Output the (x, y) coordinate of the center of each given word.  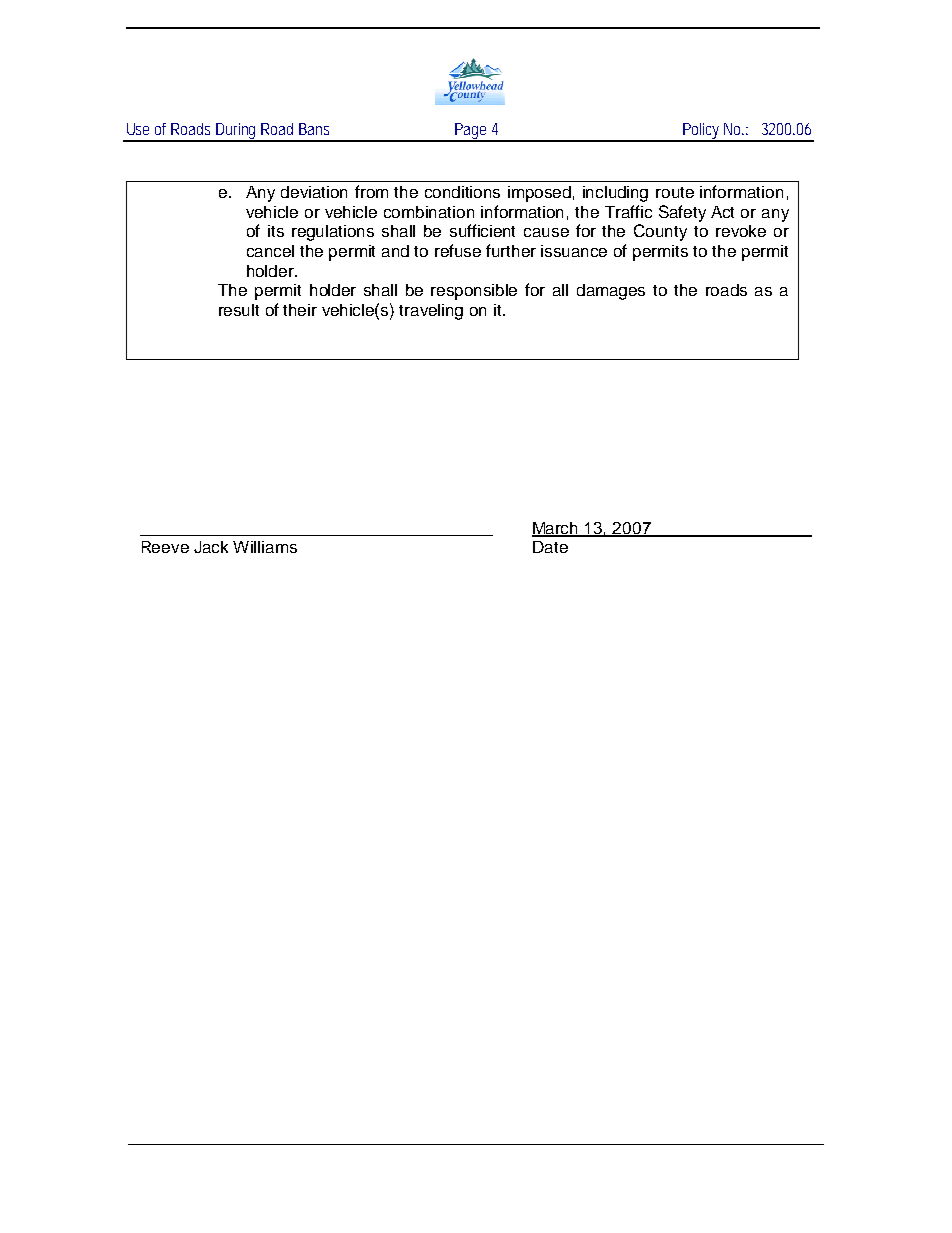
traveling (431, 312)
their (300, 310)
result (239, 310)
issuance (574, 251)
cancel (270, 251)
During (235, 132)
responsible (474, 292)
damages (611, 292)
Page (469, 132)
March (556, 529)
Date (550, 547)
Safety (682, 213)
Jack (211, 547)
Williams (265, 547)
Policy (701, 132)
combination (429, 212)
